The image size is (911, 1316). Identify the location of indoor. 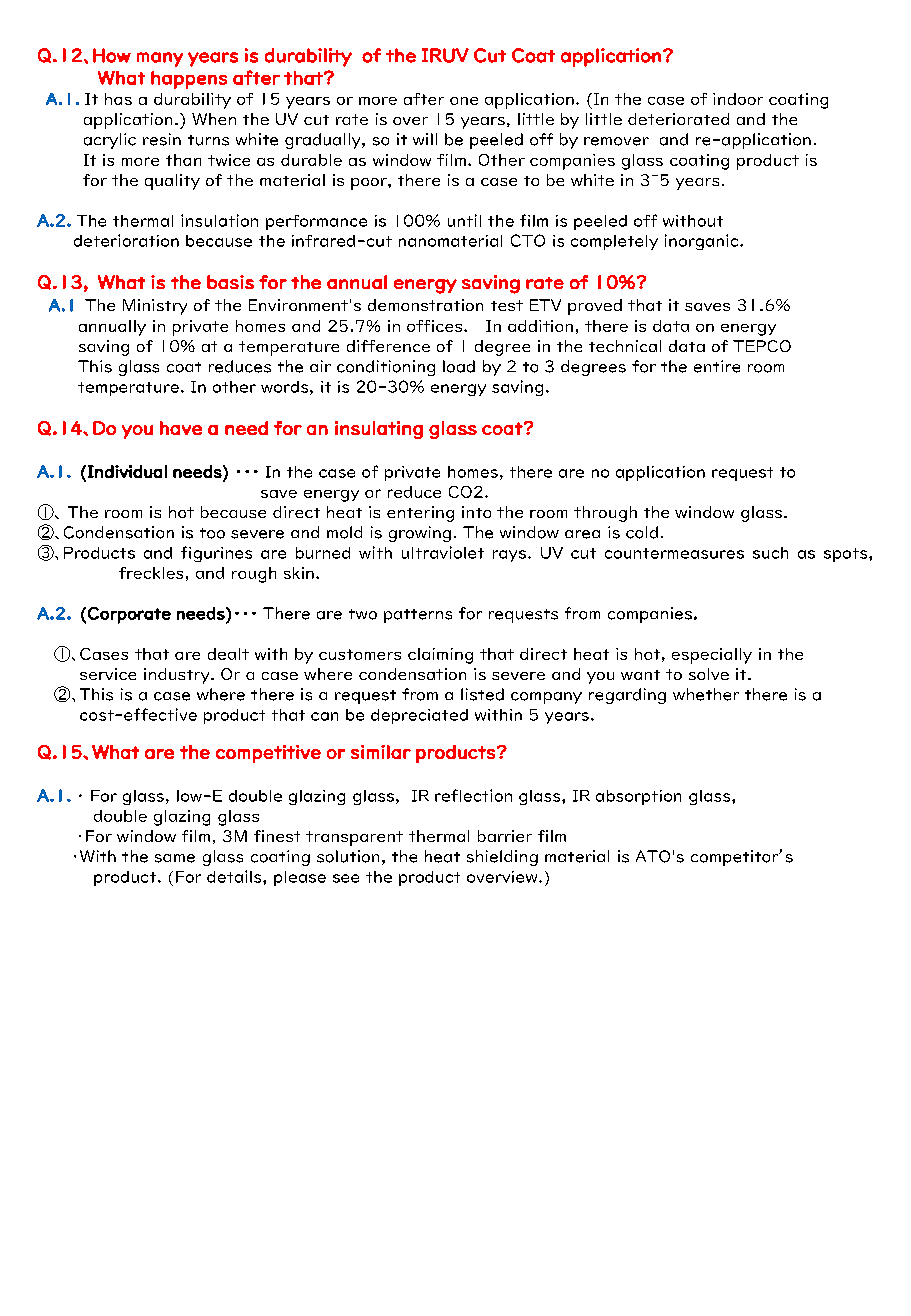
(738, 99).
